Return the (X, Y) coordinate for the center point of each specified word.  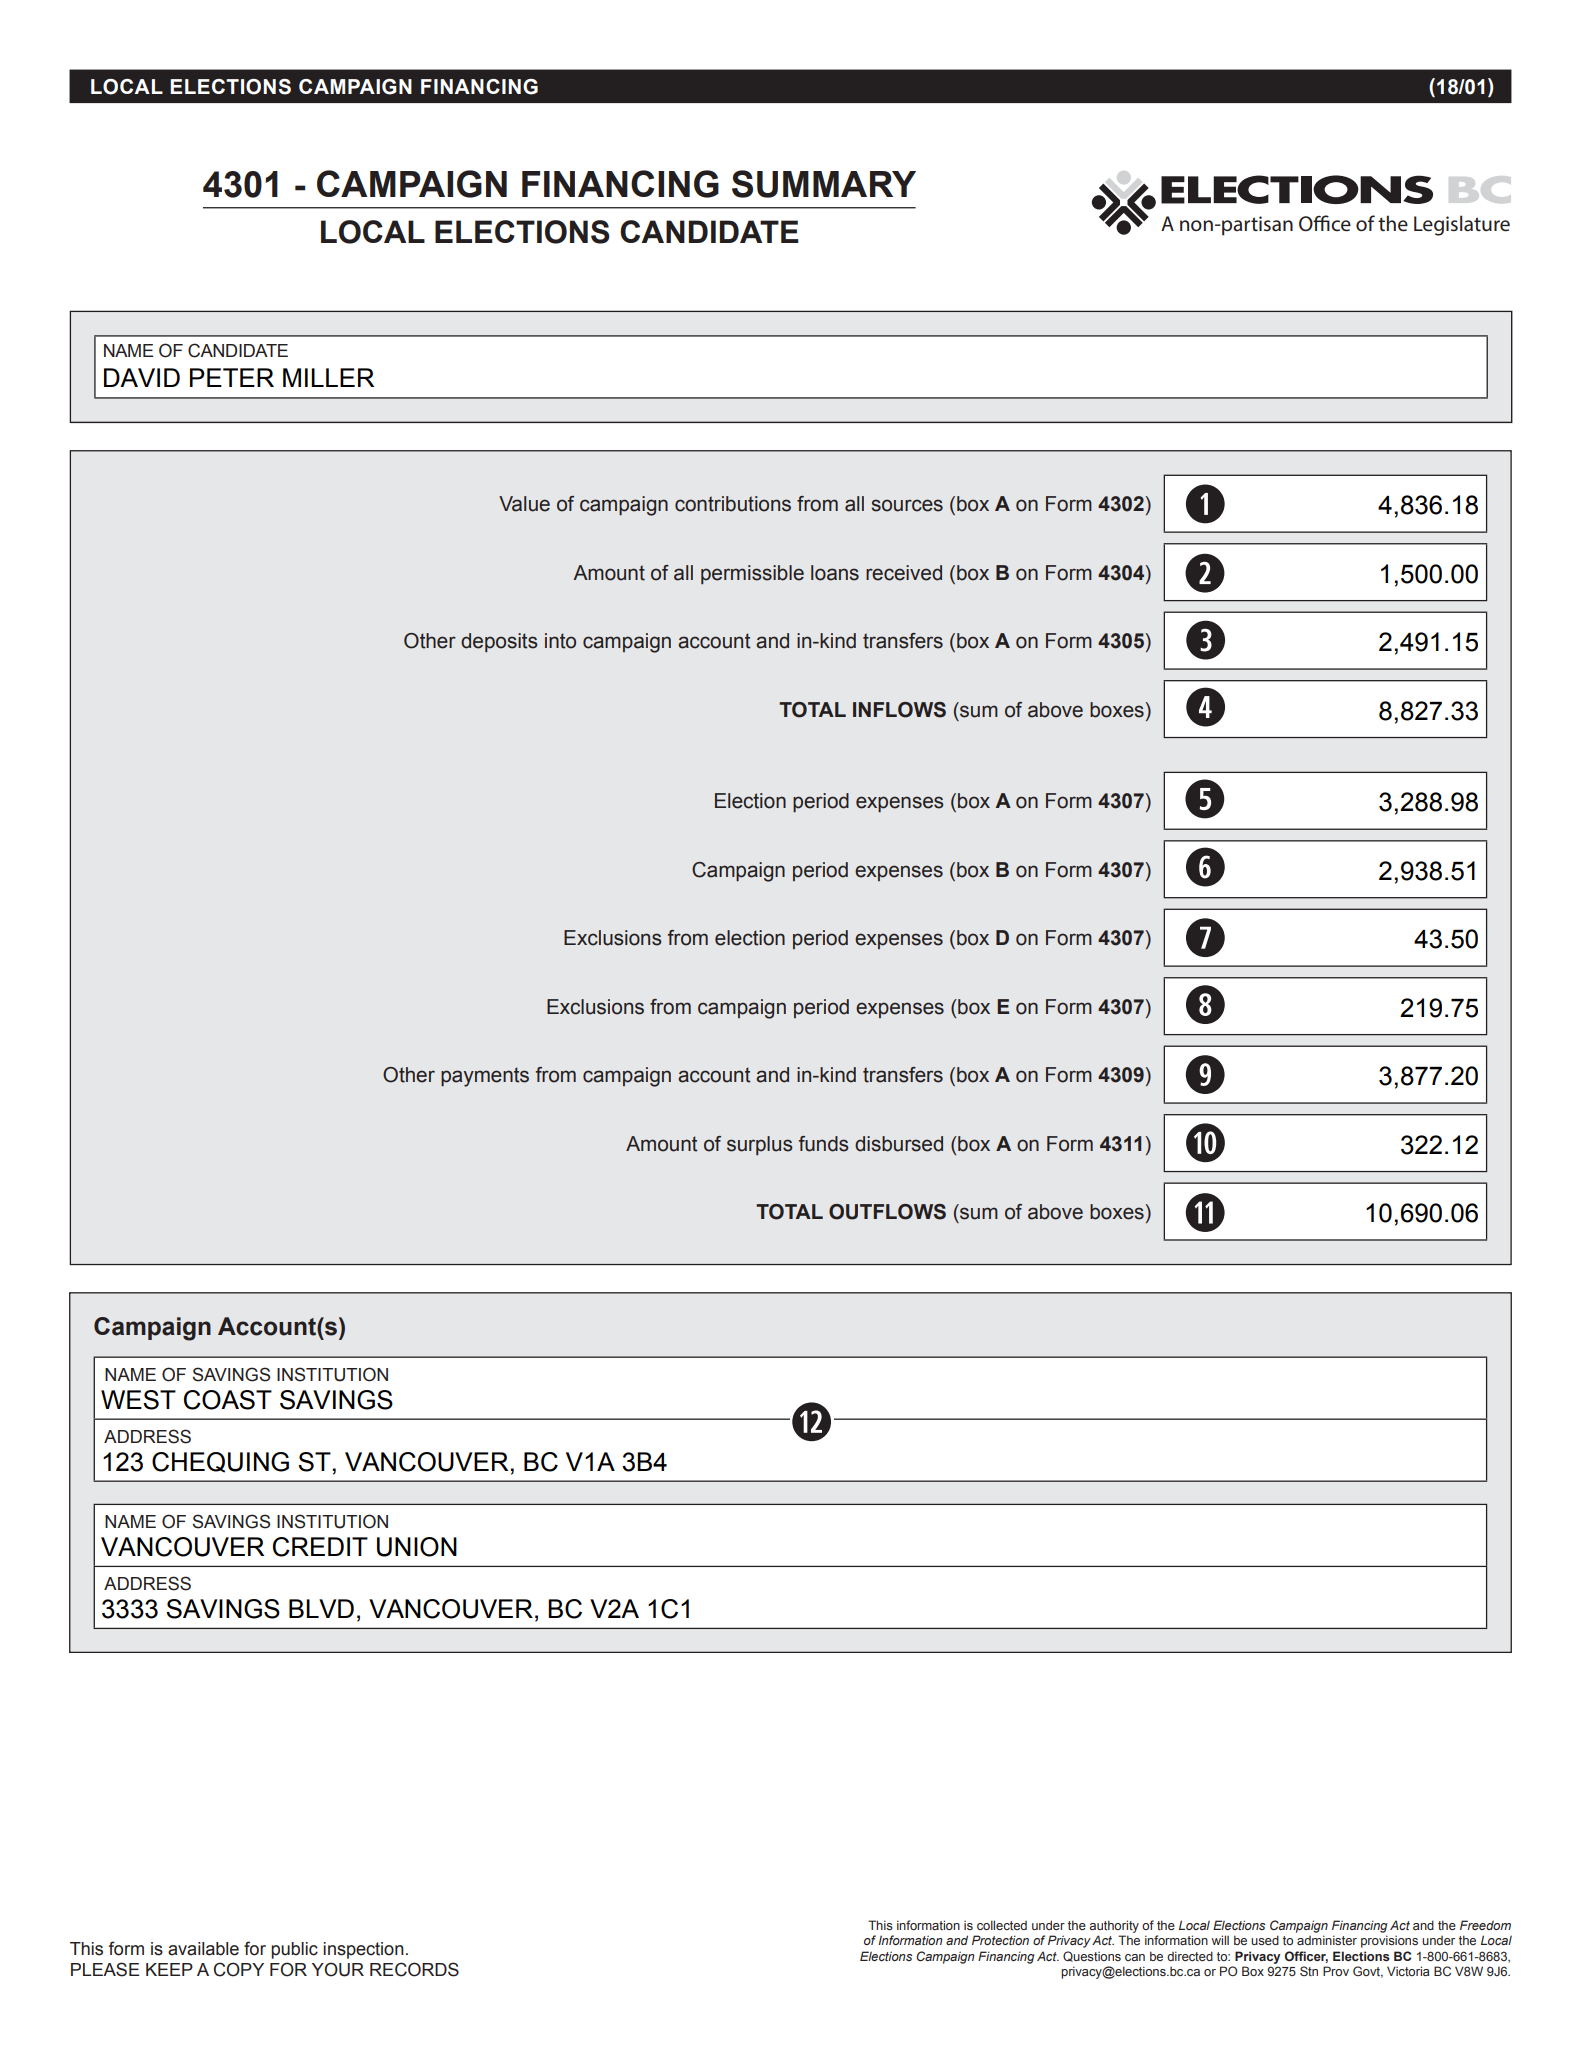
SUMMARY (824, 184)
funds (824, 1144)
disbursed (899, 1144)
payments (485, 1077)
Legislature (1462, 225)
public (294, 1950)
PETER (232, 377)
